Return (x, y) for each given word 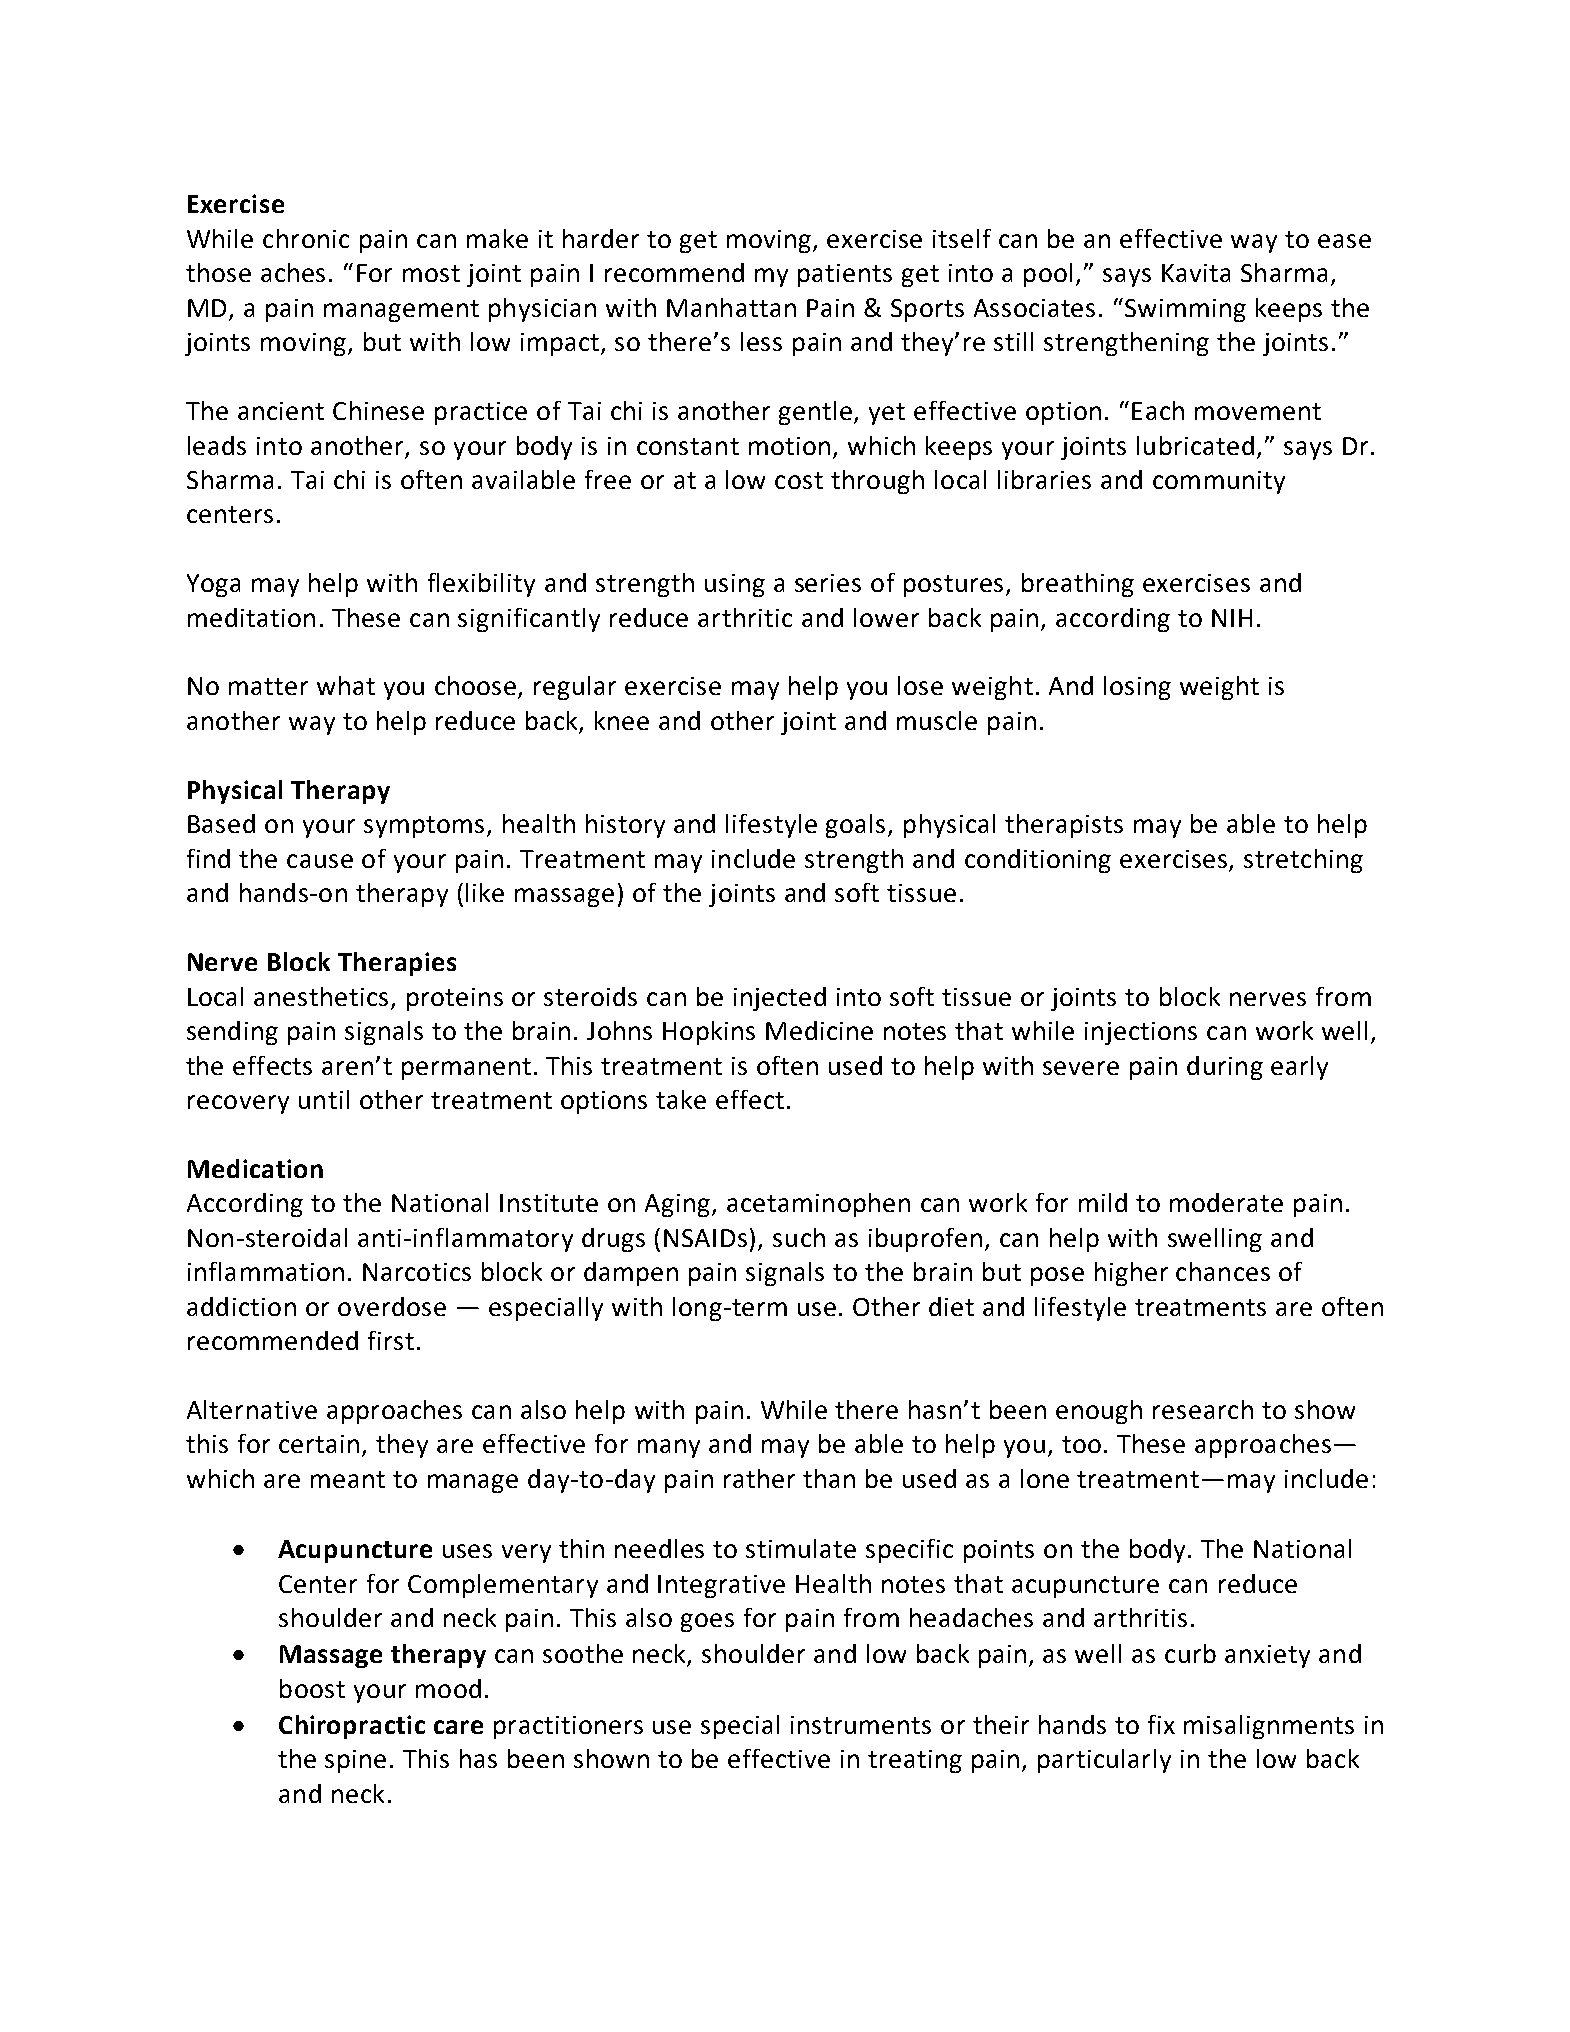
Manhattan (731, 307)
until (324, 1099)
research (1203, 1409)
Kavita (1196, 273)
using (735, 585)
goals (857, 826)
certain (319, 1444)
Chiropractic (352, 1727)
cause (320, 861)
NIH (1232, 618)
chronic (306, 238)
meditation (251, 617)
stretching (1303, 861)
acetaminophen (818, 1205)
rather (759, 1478)
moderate (1226, 1202)
